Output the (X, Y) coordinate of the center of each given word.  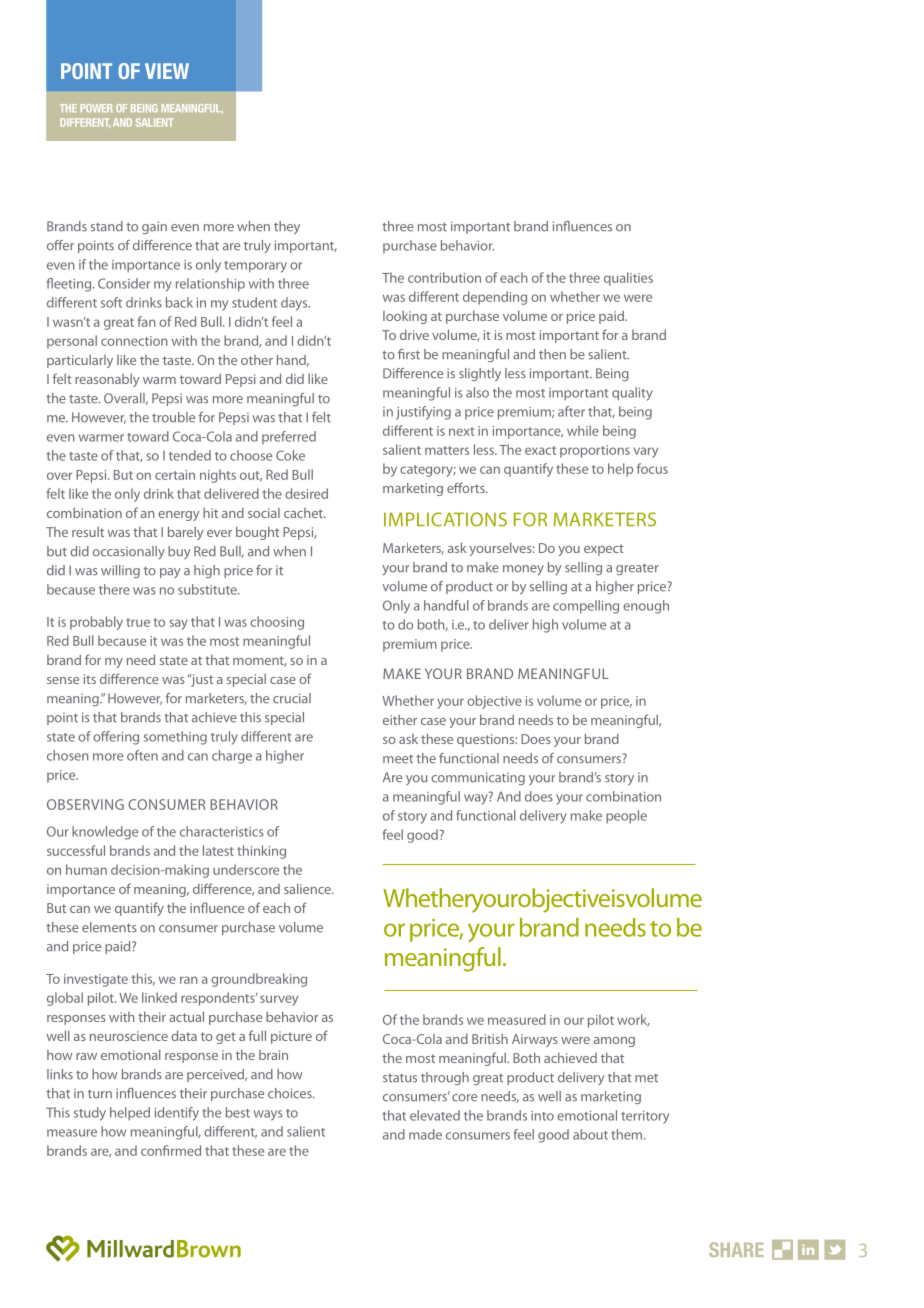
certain (175, 475)
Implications (445, 519)
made (425, 1134)
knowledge (105, 833)
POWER (96, 108)
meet (398, 759)
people (626, 816)
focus (652, 468)
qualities (628, 279)
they (287, 227)
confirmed (171, 1150)
